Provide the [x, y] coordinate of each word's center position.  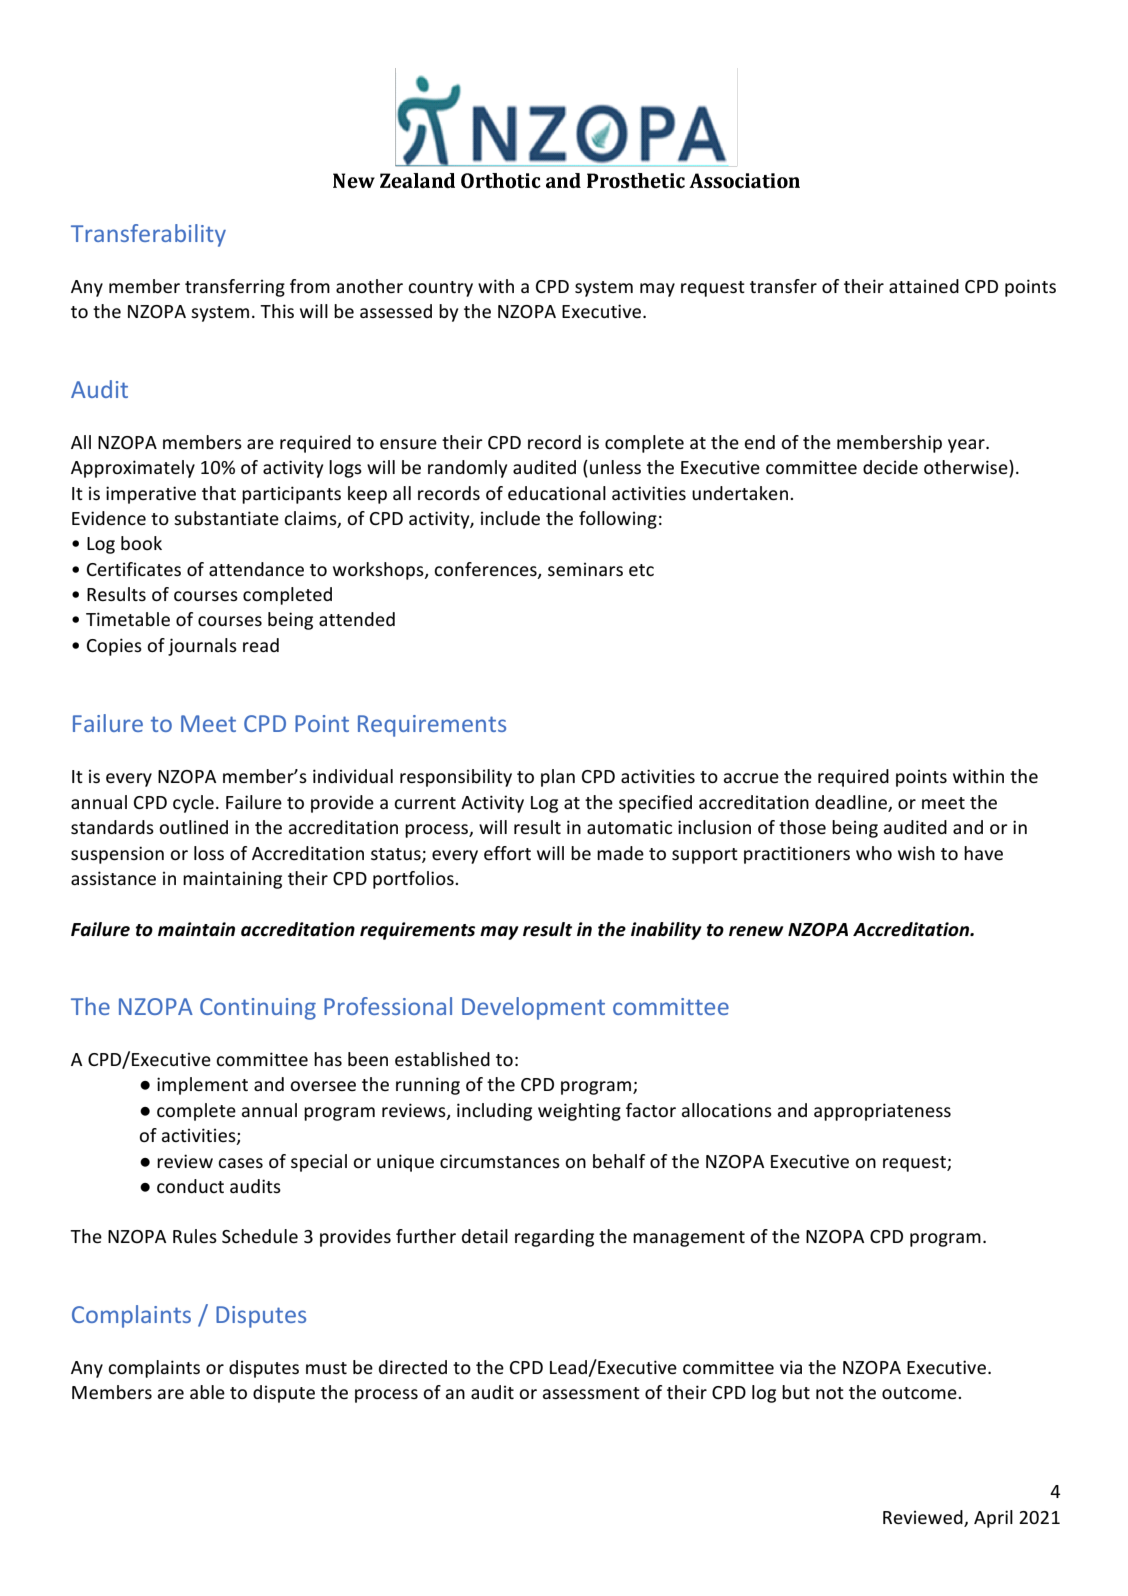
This [277, 311]
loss [209, 853]
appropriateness [882, 1112]
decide [890, 467]
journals [202, 647]
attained [924, 286]
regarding [554, 1238]
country [440, 289]
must [326, 1368]
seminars [585, 569]
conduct [190, 1186]
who [874, 853]
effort [507, 853]
